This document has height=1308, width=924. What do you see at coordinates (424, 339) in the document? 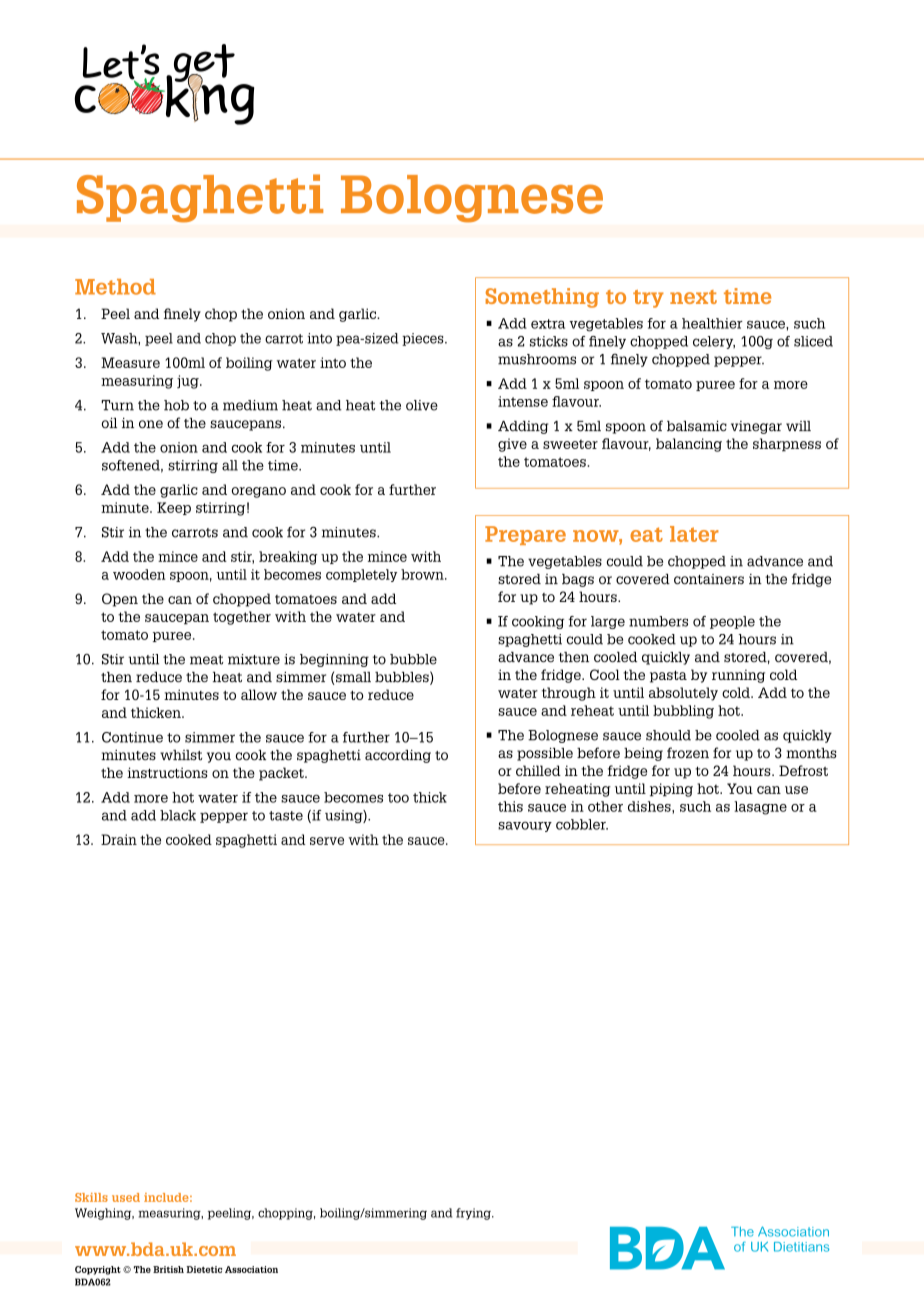
I see `pieces` at bounding box center [424, 339].
